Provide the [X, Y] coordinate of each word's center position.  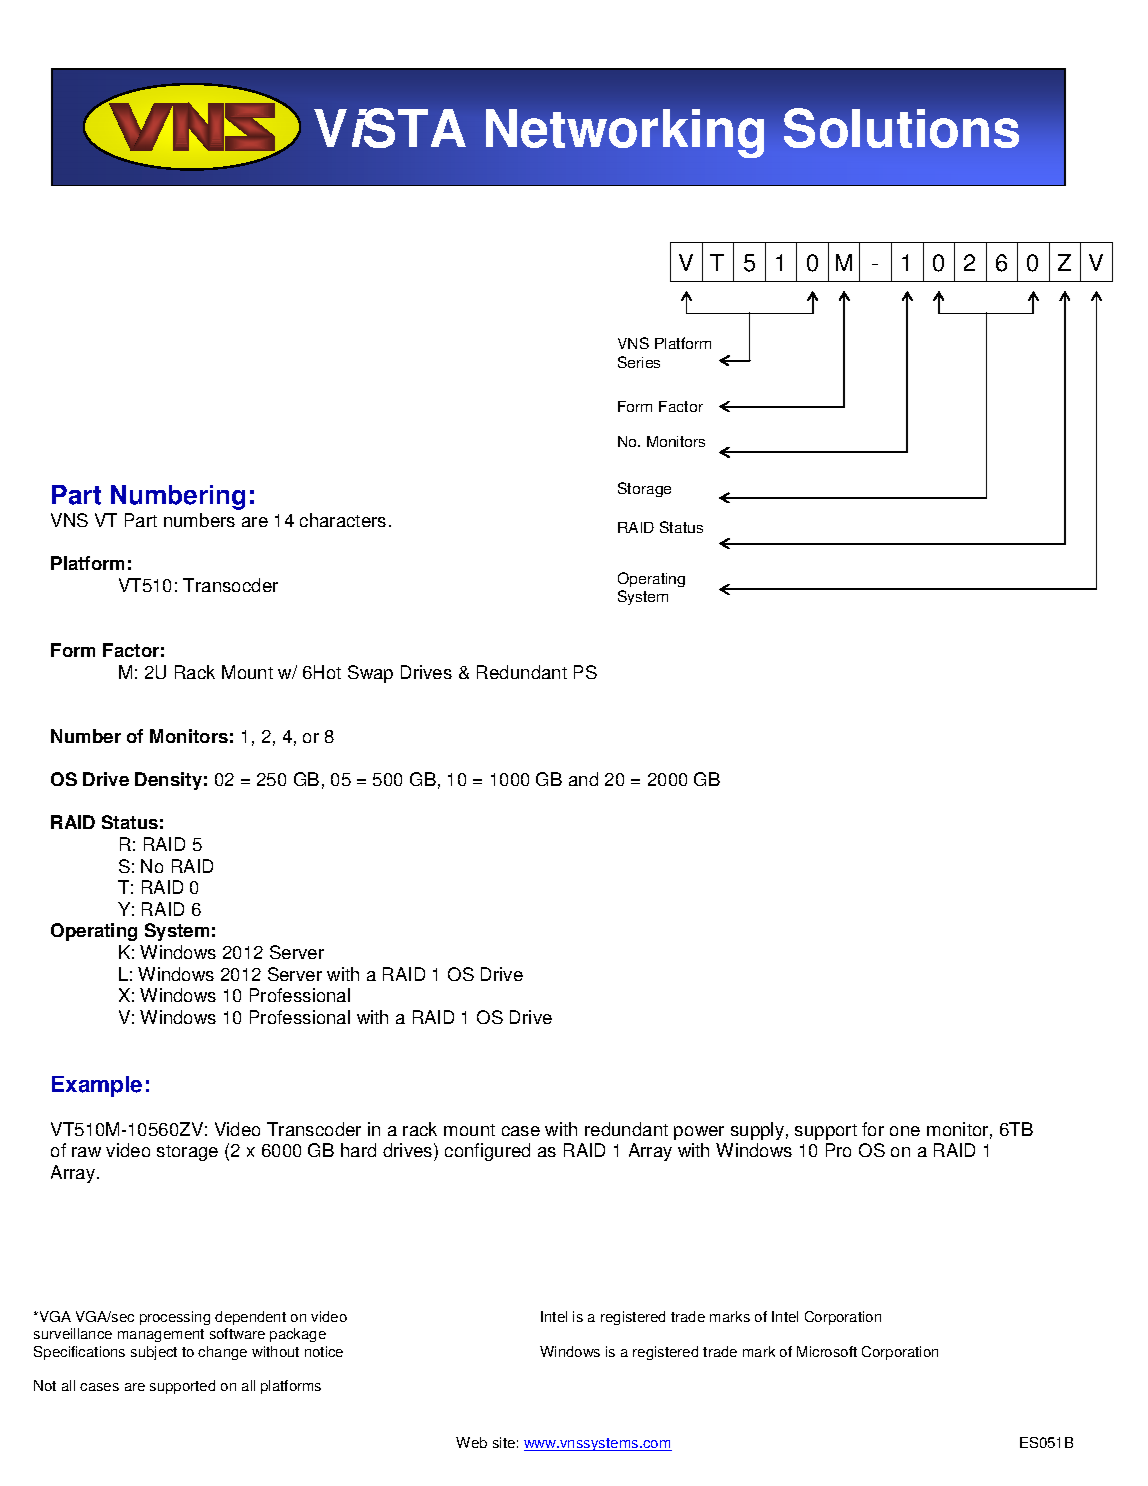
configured [487, 1152]
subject [154, 1353]
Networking [625, 133]
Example [97, 1086]
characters [343, 520]
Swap [370, 674]
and [583, 779]
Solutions [901, 128]
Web [471, 1442]
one [905, 1131]
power [699, 1133]
